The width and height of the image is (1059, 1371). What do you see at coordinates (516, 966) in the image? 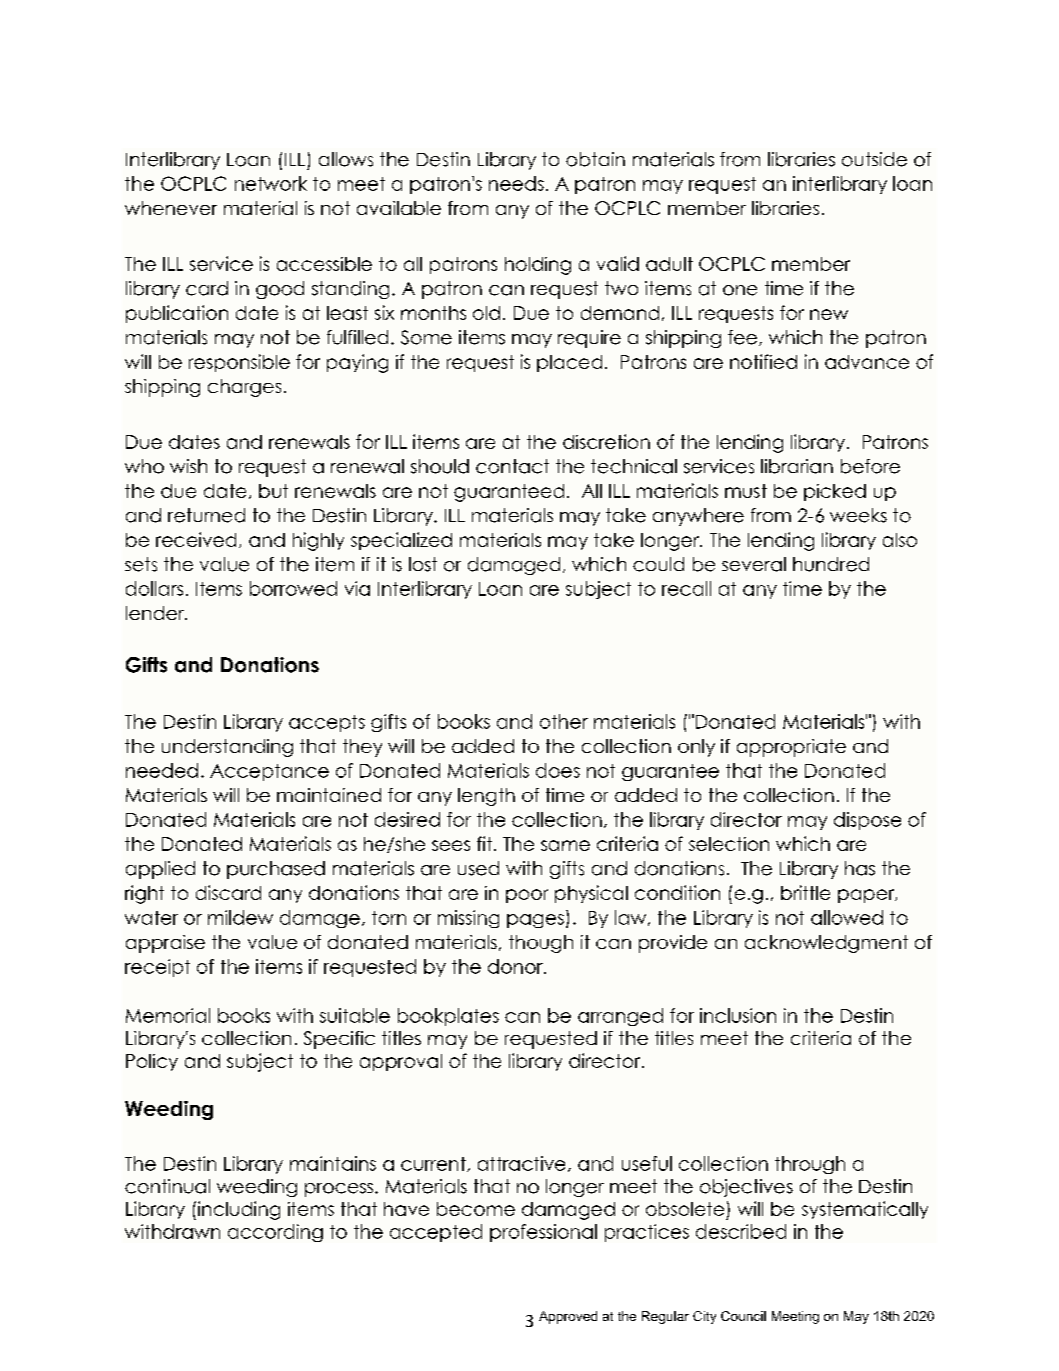
I see `donor` at bounding box center [516, 966].
